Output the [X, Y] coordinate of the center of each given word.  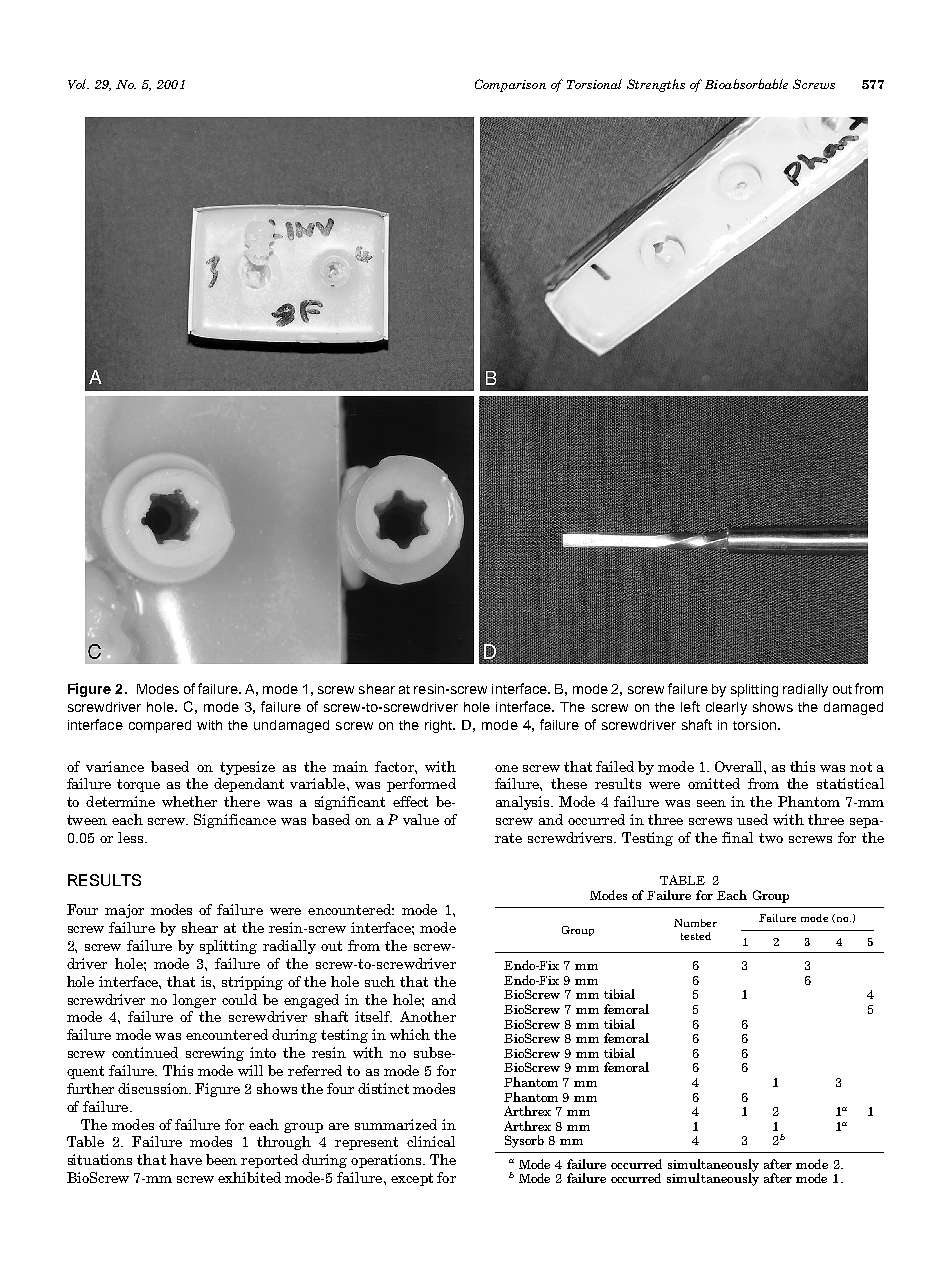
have [186, 1159]
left [690, 706]
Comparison [510, 85]
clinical [431, 1141]
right [440, 726]
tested [696, 936]
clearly [726, 708]
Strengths [656, 85]
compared [160, 726]
